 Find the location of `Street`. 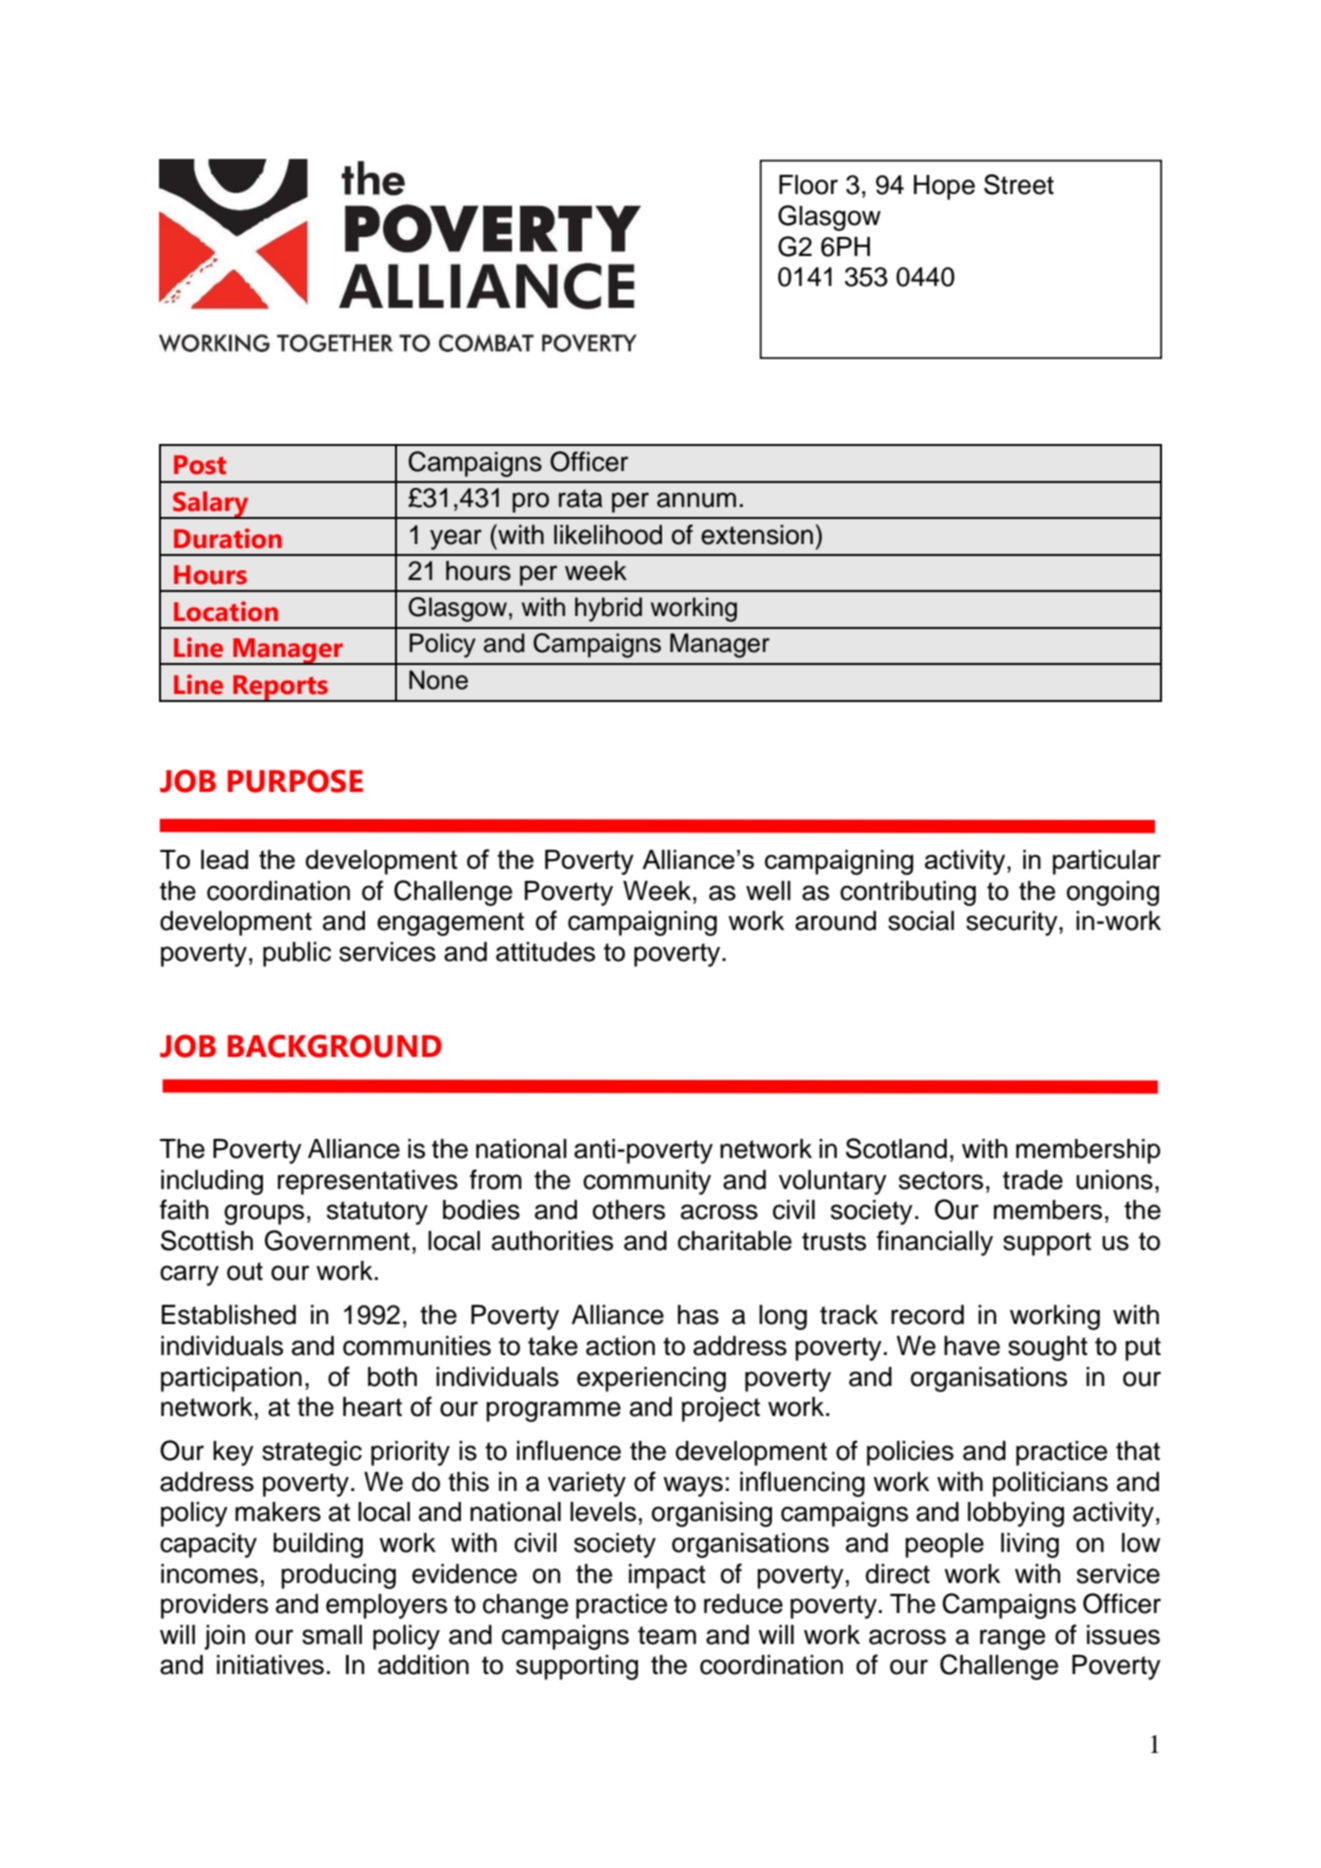

Street is located at coordinates (1019, 184).
